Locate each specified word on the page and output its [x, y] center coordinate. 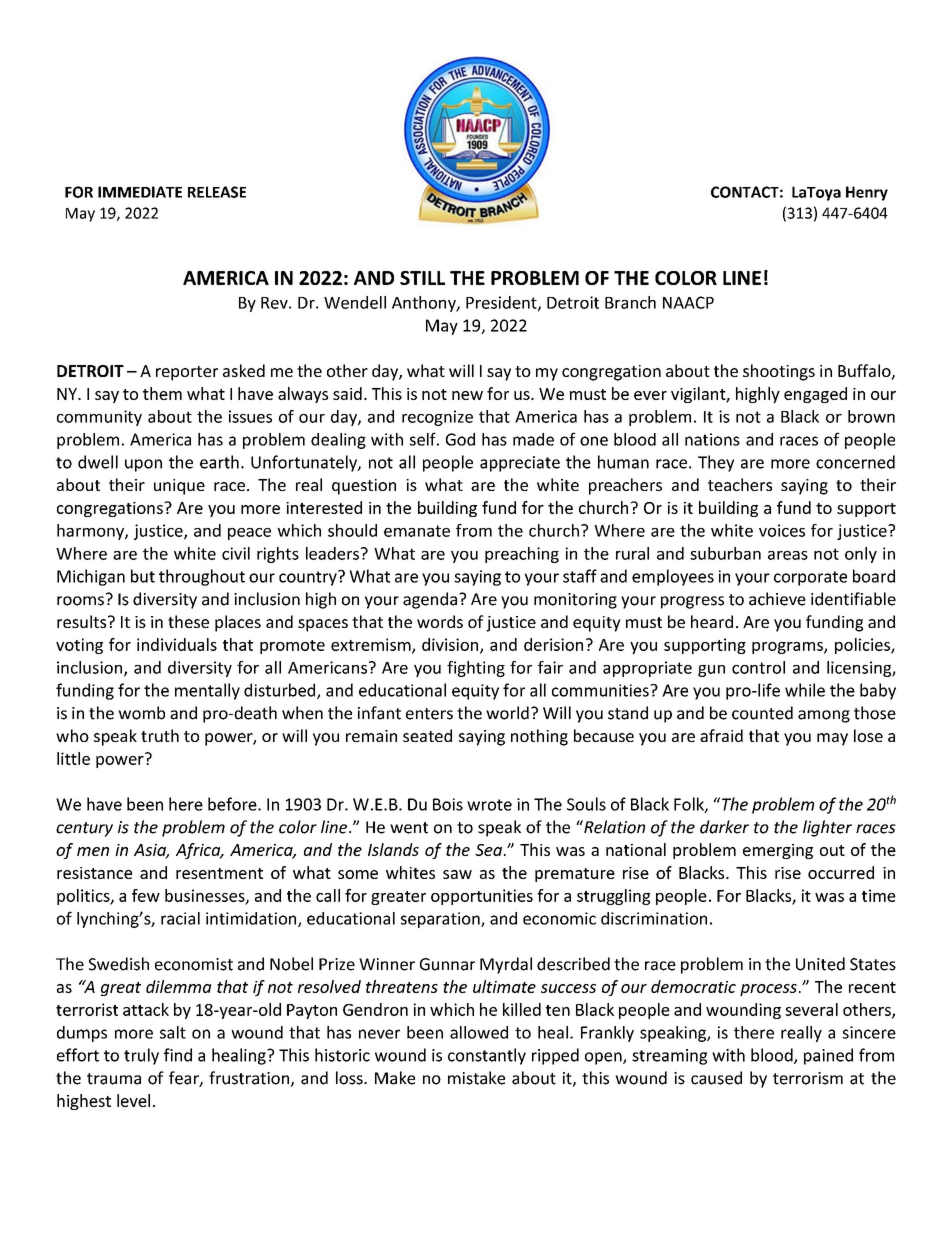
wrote [489, 805]
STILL [422, 278]
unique [179, 487]
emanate [417, 531]
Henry [867, 193]
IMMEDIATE [140, 192]
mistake [476, 1078]
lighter [827, 828]
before [233, 804]
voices [782, 530]
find [178, 1055]
